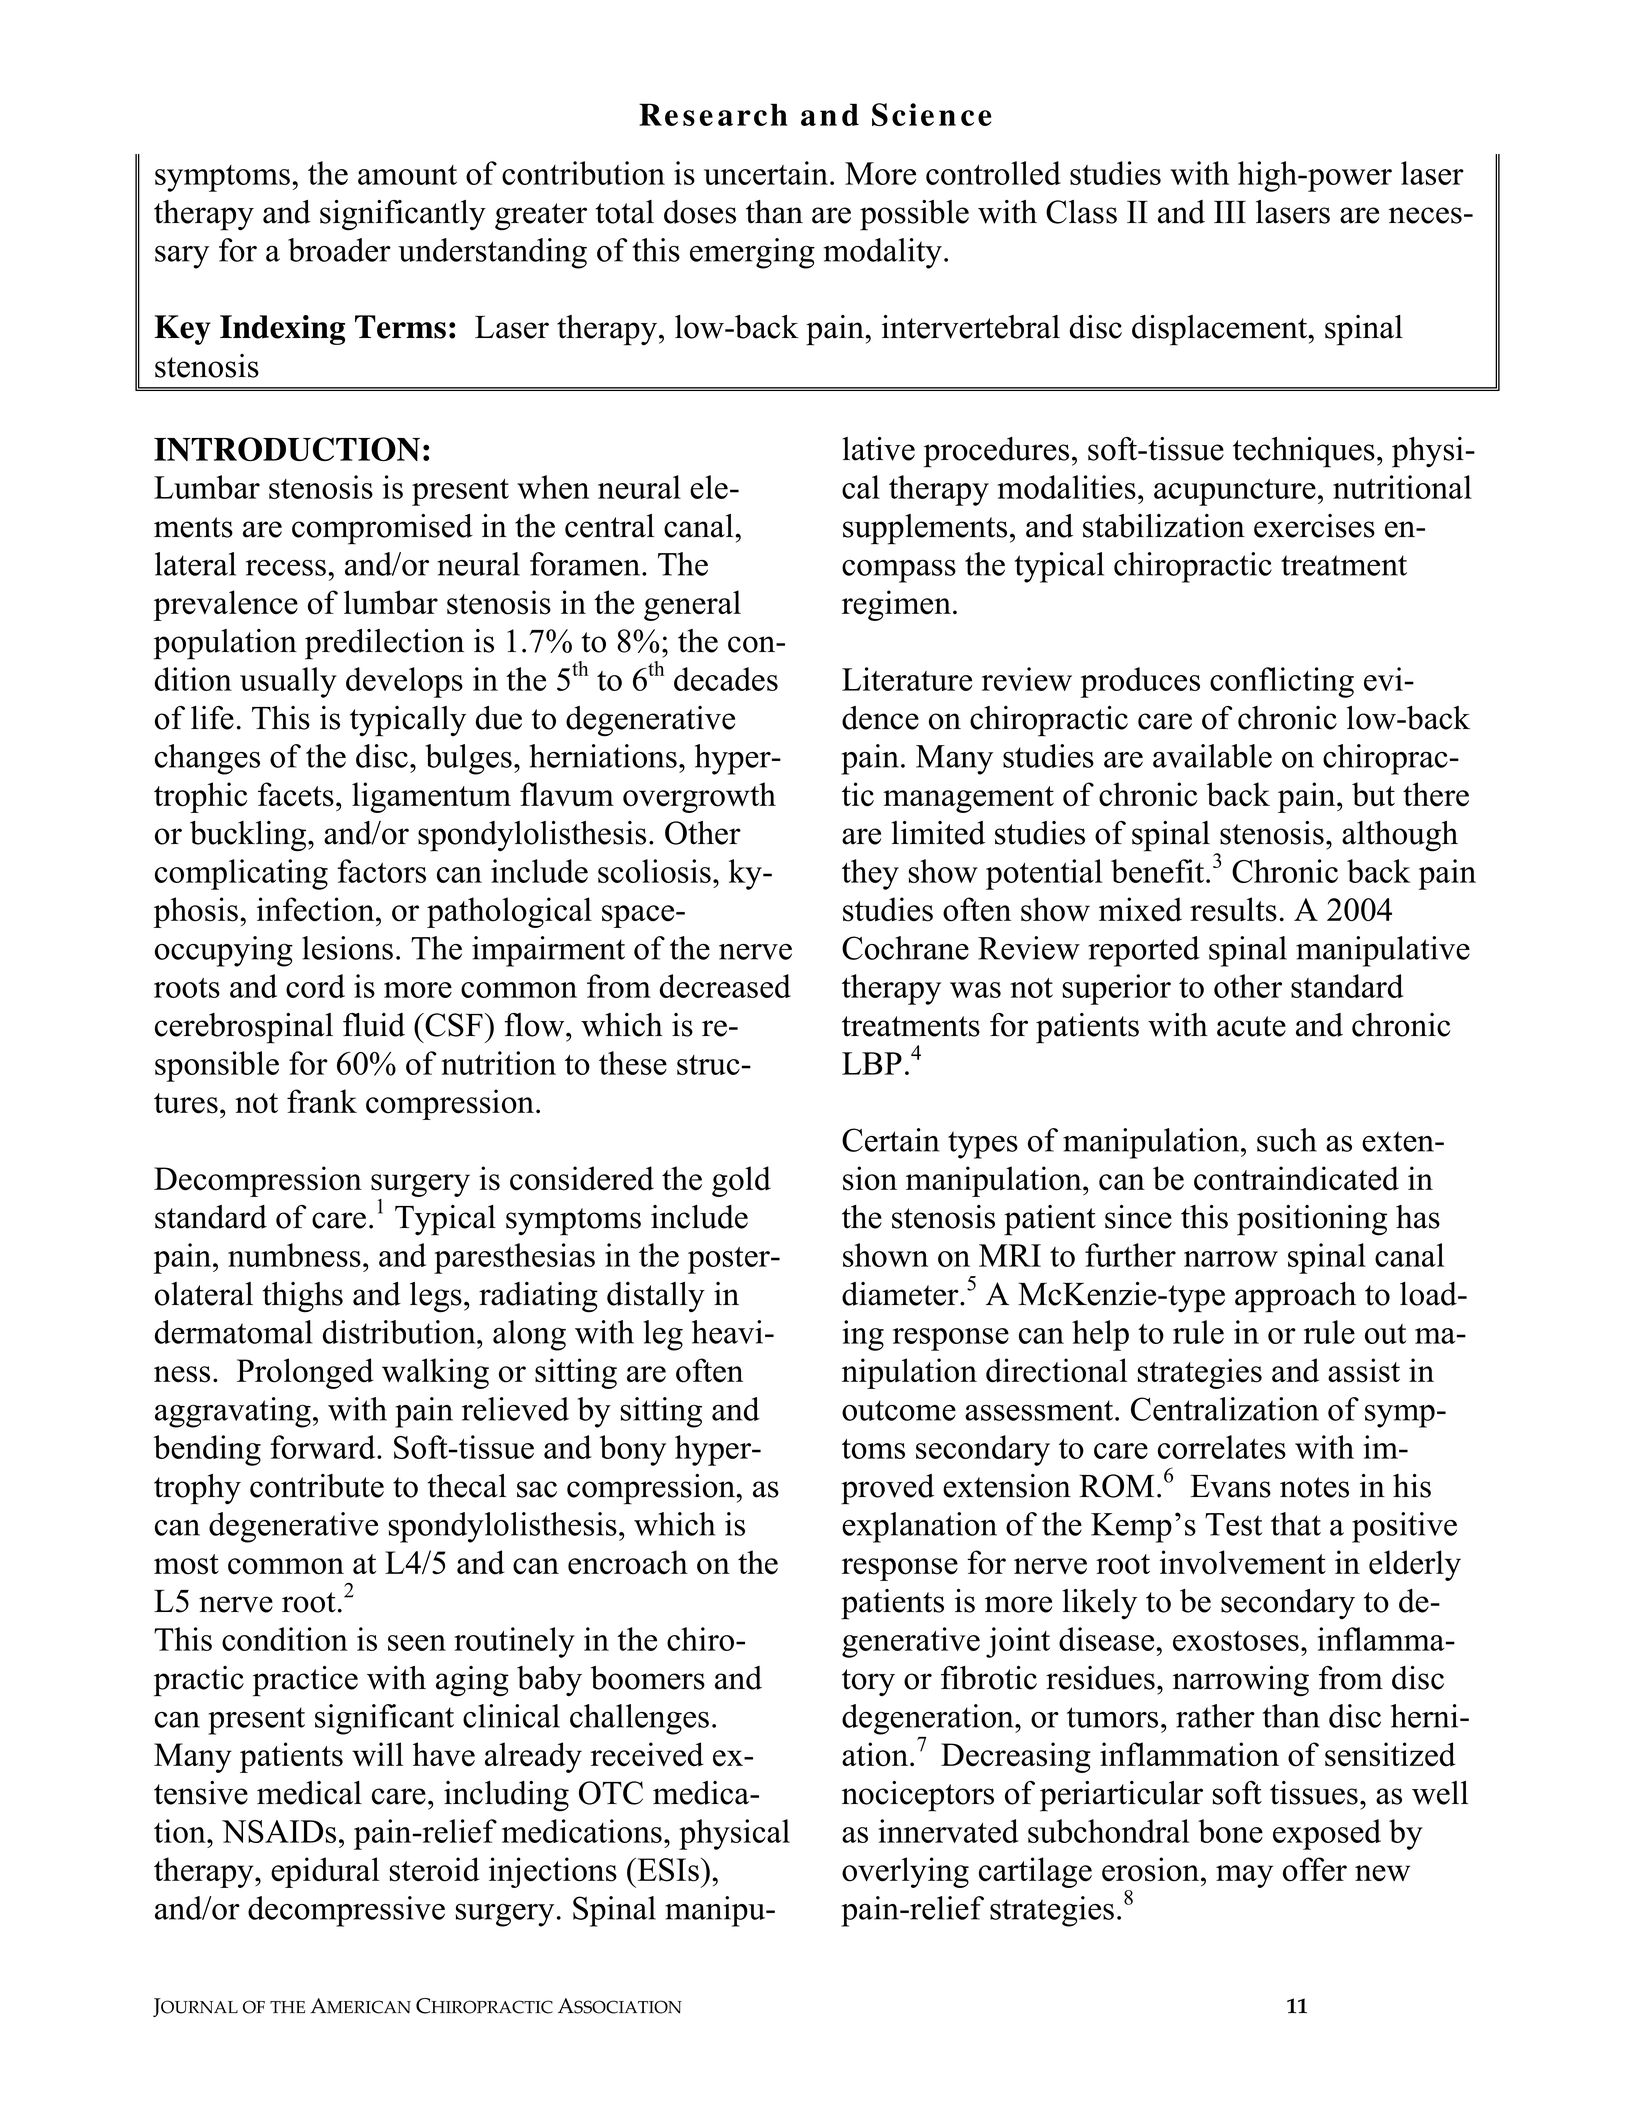 The image size is (1635, 2116). I want to click on decreased, so click(725, 986).
